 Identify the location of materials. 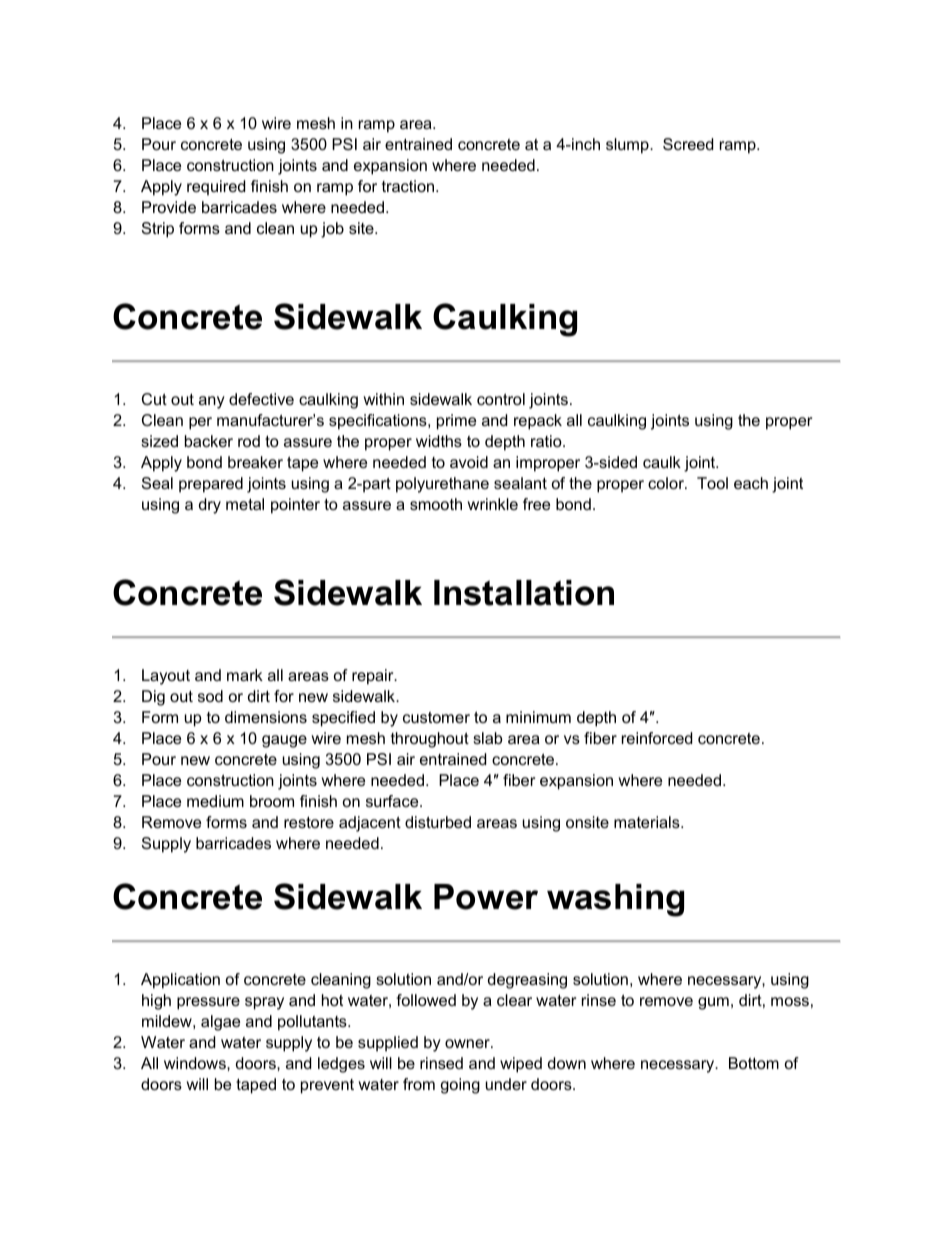
(648, 822).
